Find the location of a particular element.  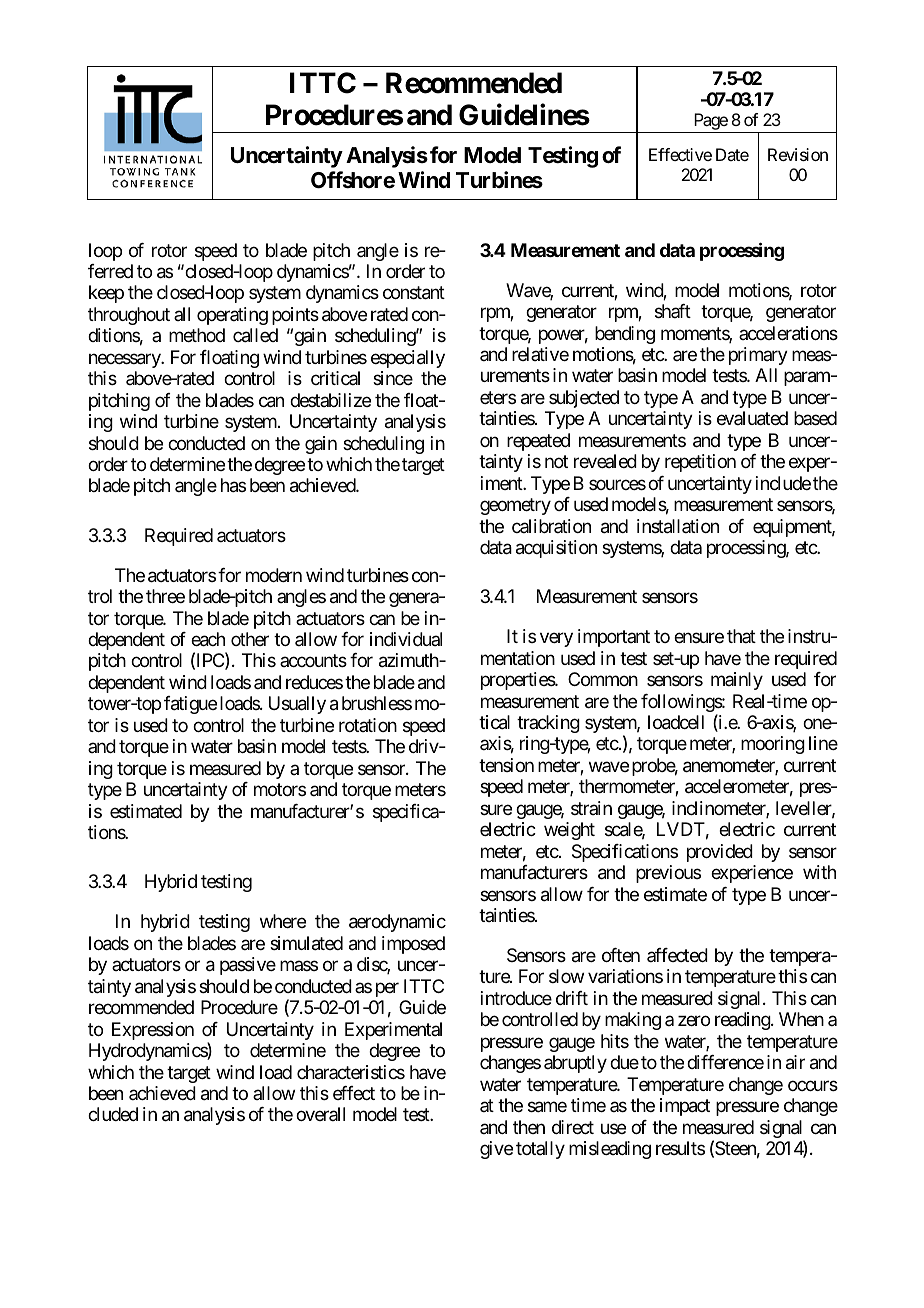

individual is located at coordinates (406, 639).
